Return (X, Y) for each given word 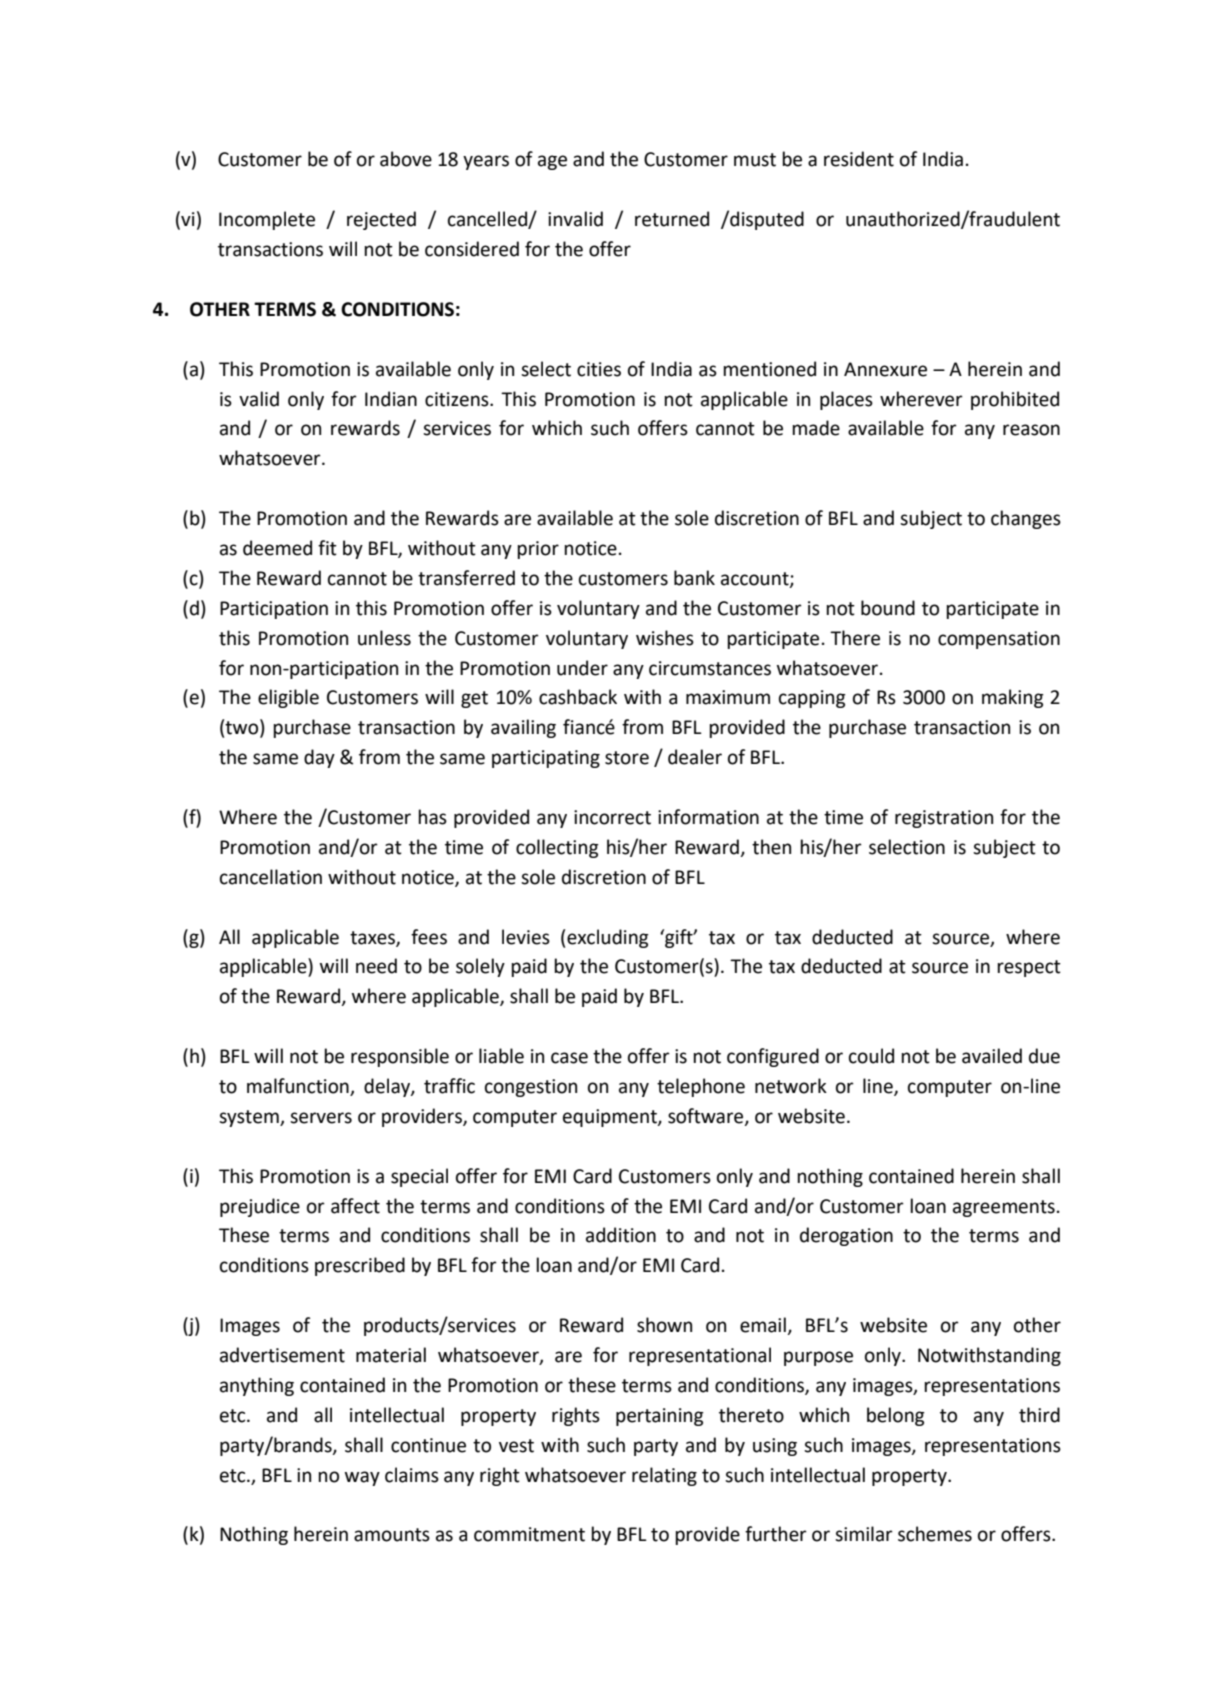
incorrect (612, 817)
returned (672, 219)
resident (859, 159)
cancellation (271, 877)
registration (944, 819)
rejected (381, 220)
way (362, 1478)
